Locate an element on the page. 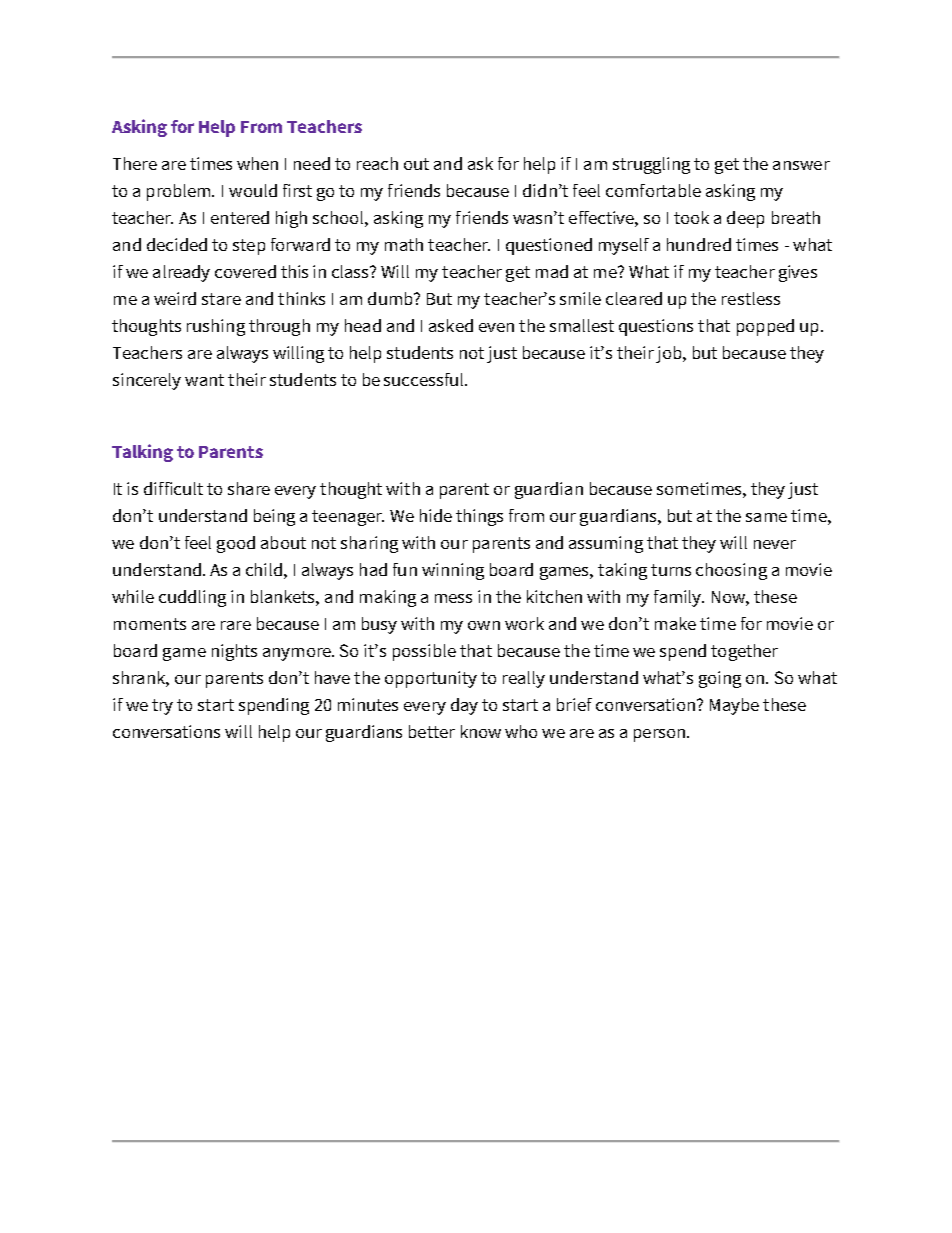 The image size is (952, 1233). problem is located at coordinates (180, 192).
